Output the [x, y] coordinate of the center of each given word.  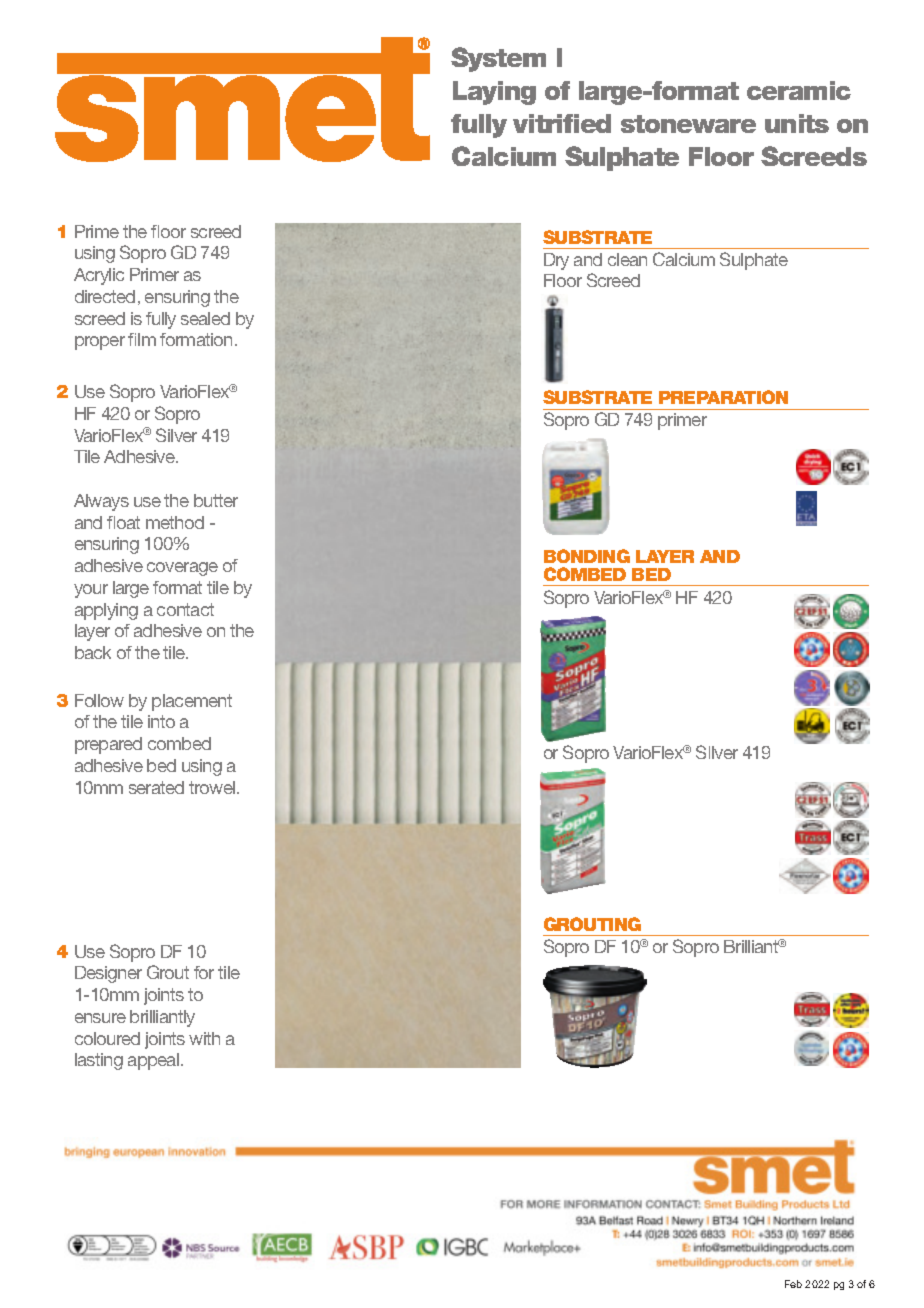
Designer [108, 974]
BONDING [587, 556]
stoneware [688, 124]
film [142, 339]
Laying [494, 93]
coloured [107, 1038]
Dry [556, 261]
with [204, 1038]
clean [627, 259]
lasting [99, 1061]
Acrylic [99, 276]
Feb [793, 1284]
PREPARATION [723, 397]
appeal [155, 1061]
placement [192, 702]
